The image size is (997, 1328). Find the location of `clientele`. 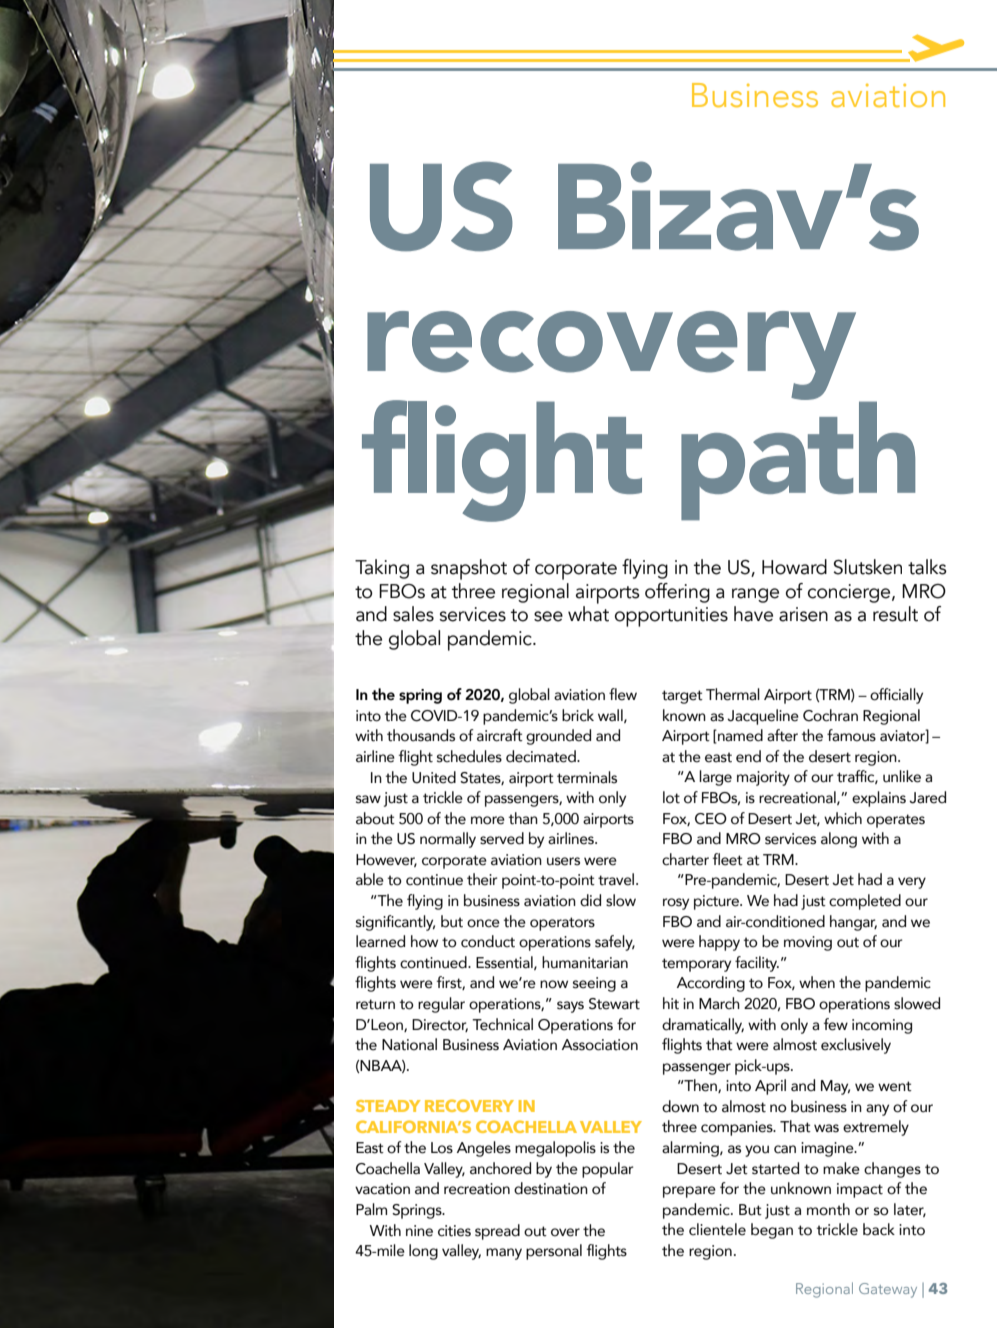

clientele is located at coordinates (717, 1229).
